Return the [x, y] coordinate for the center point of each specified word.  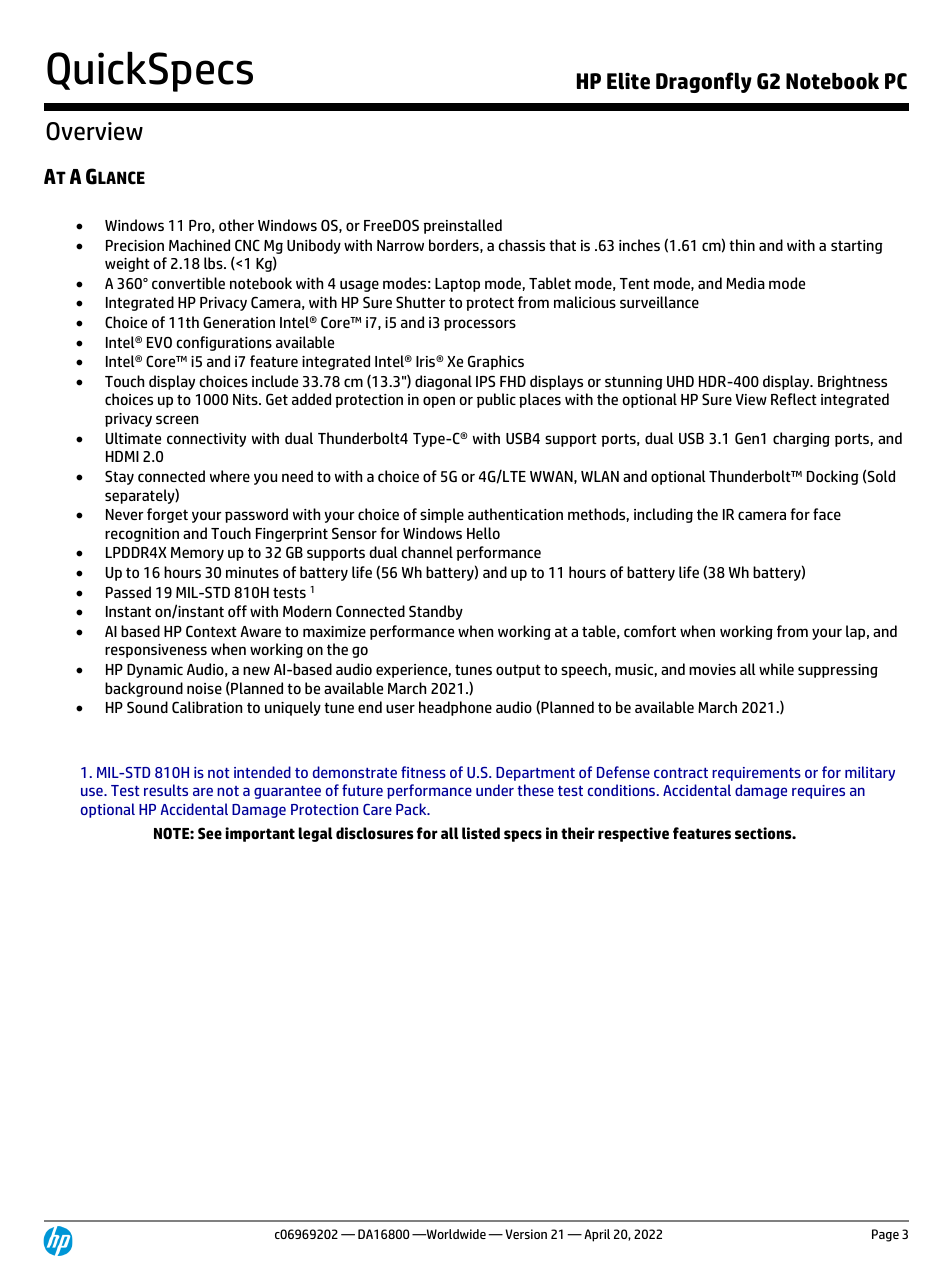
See [210, 833]
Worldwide [455, 1234]
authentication [515, 514]
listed [481, 833]
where [230, 476]
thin [742, 245]
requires [818, 792]
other [236, 225]
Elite [628, 81]
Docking [833, 477]
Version [526, 1234]
